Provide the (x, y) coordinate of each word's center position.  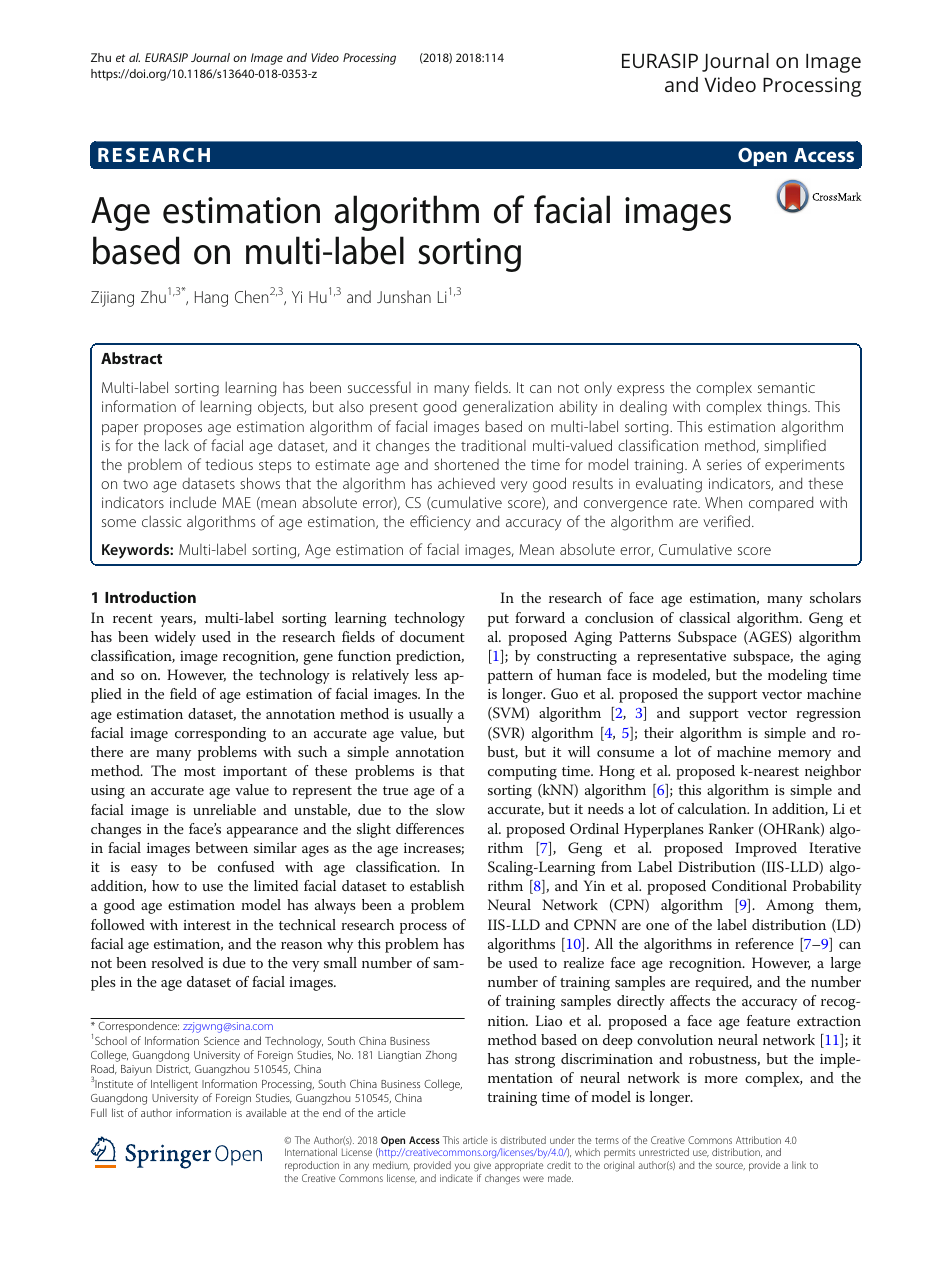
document (432, 636)
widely (175, 638)
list (118, 1112)
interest (207, 925)
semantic (786, 387)
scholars (835, 597)
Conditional (749, 886)
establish (437, 885)
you (462, 1167)
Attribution (758, 1140)
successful (379, 387)
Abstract (131, 358)
